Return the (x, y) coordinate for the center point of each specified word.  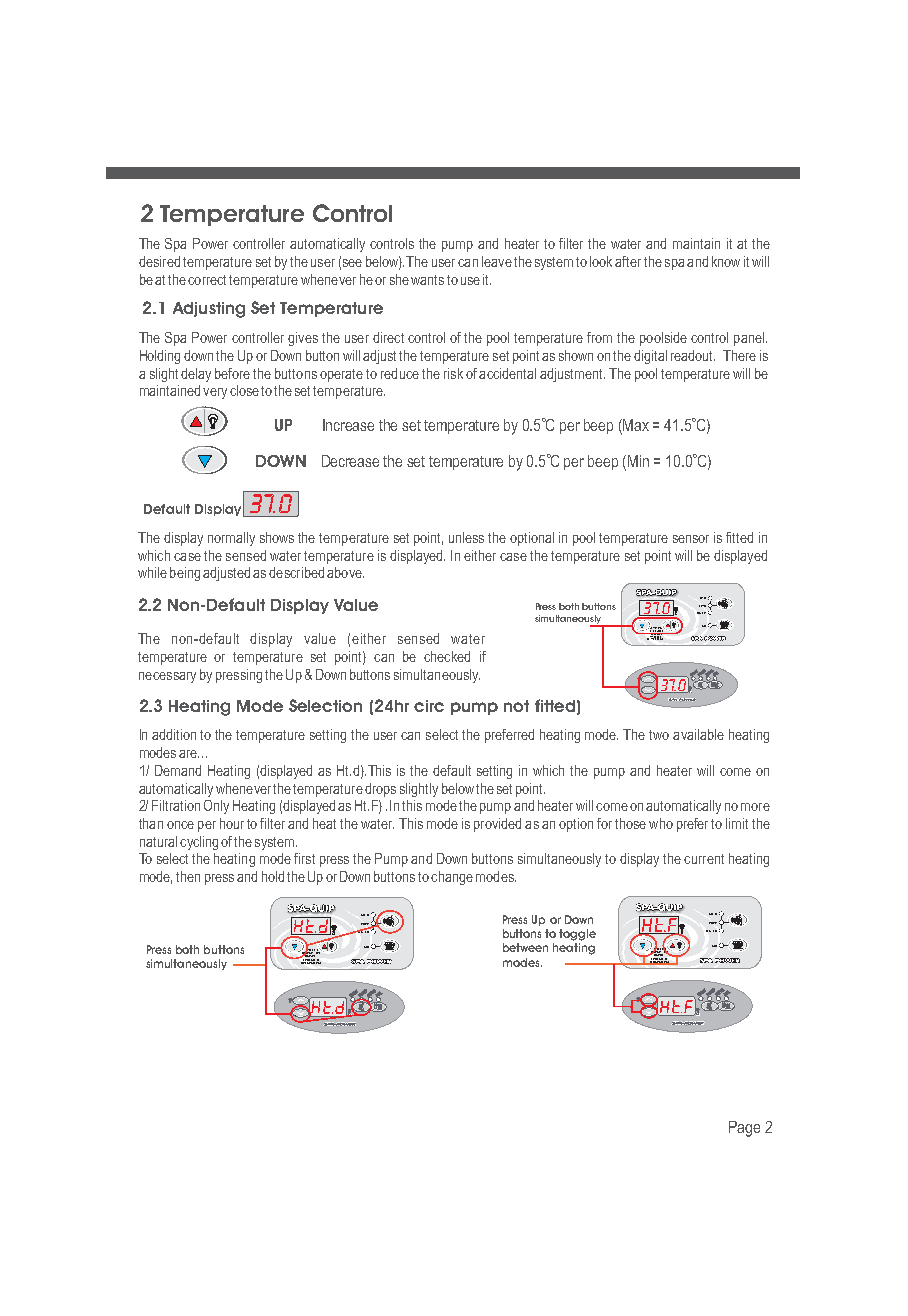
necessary (167, 677)
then (188, 876)
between (525, 947)
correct (207, 280)
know (726, 261)
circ (429, 706)
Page (744, 1129)
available (698, 734)
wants (427, 280)
